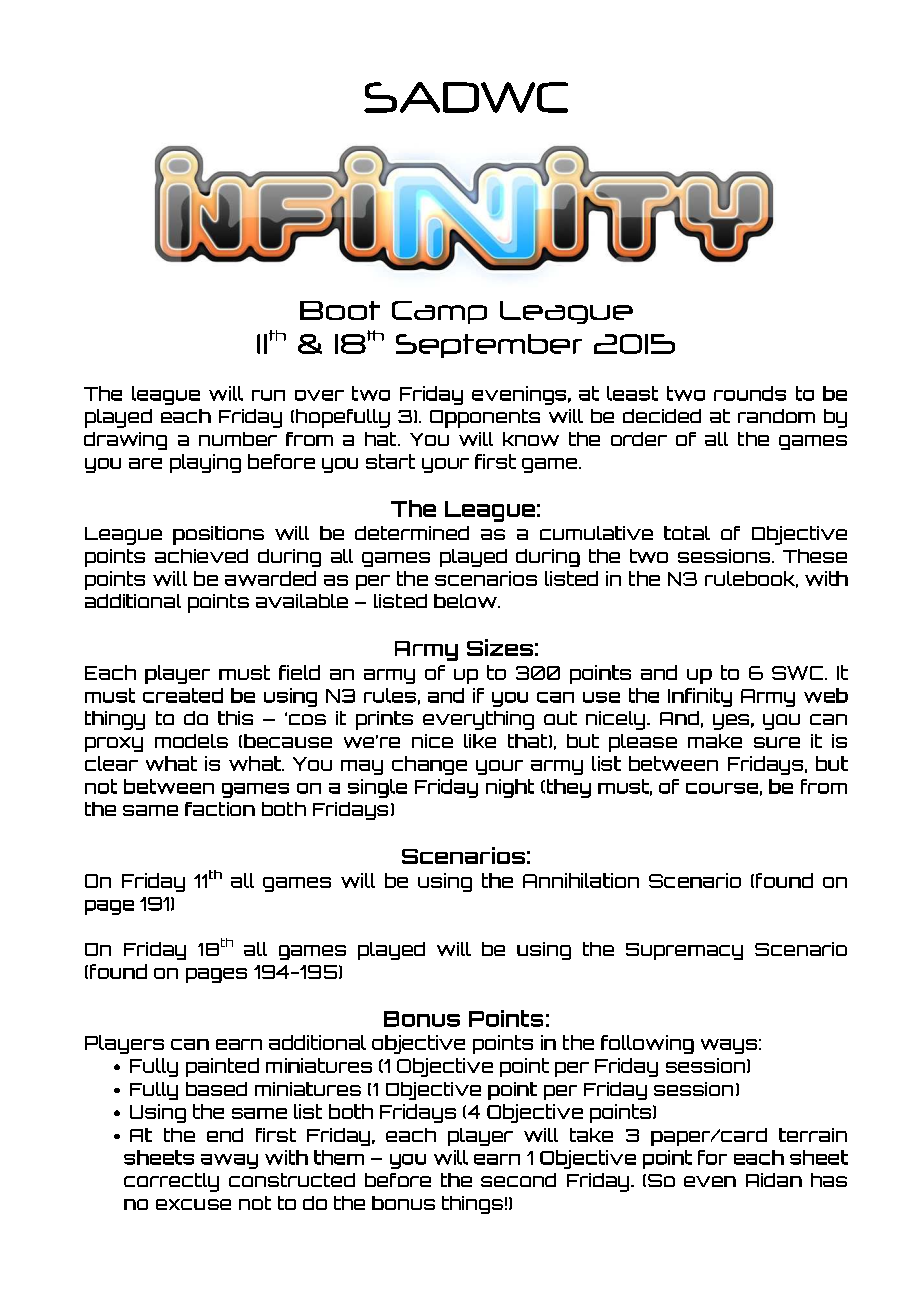 The height and width of the screenshot is (1308, 924). I want to click on rounds, so click(750, 393).
